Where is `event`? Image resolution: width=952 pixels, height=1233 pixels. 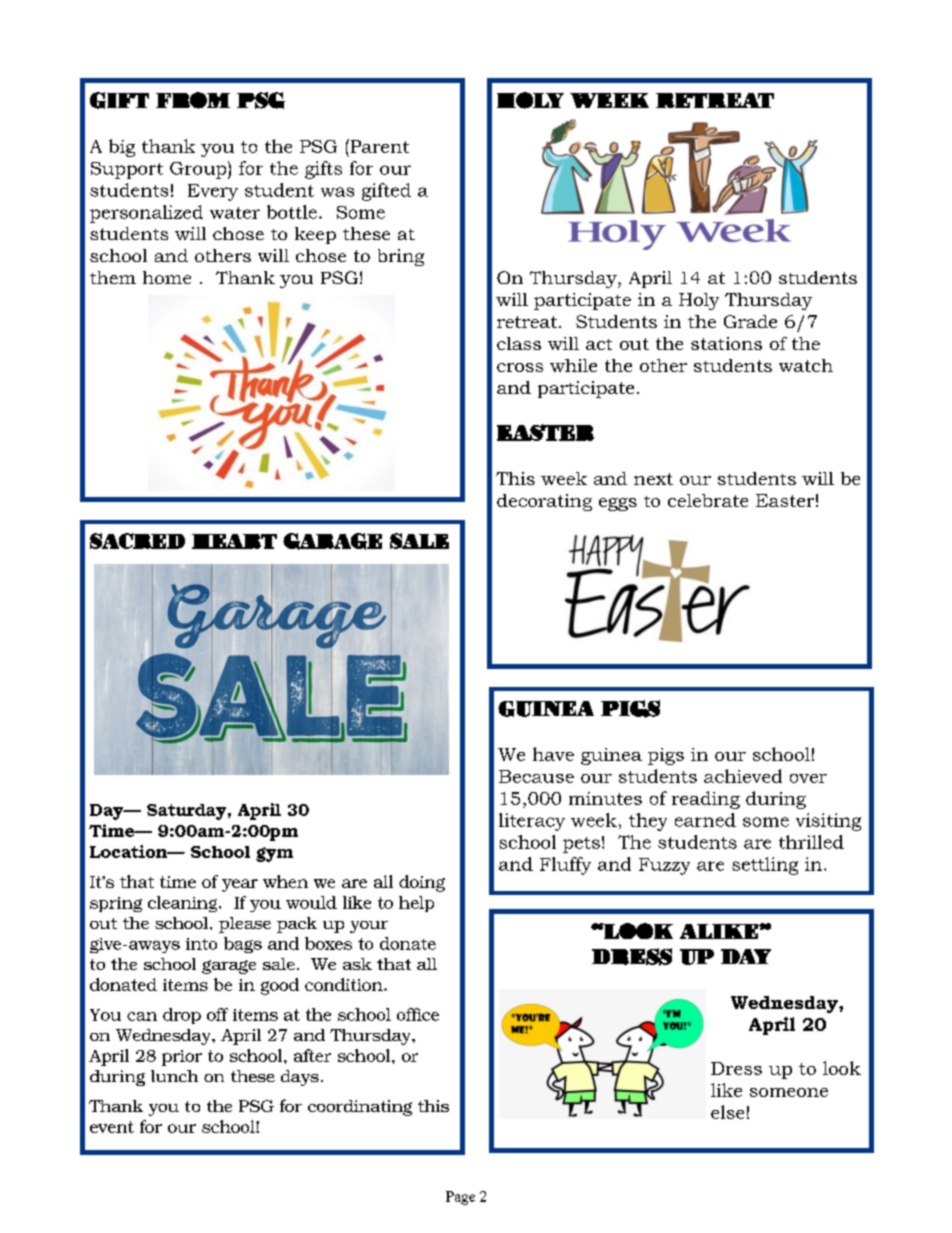
event is located at coordinates (112, 1127).
